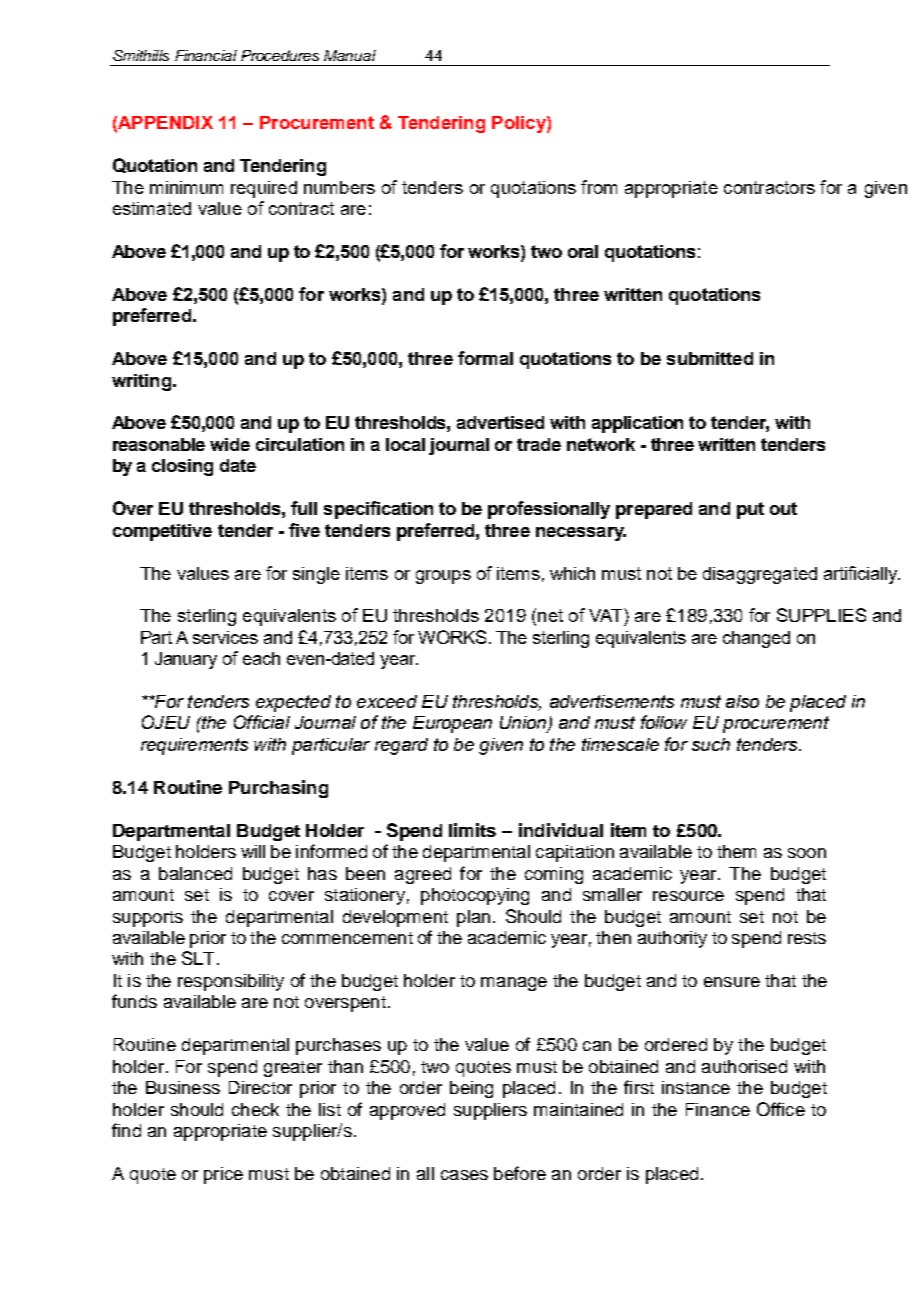  I want to click on professionally, so click(549, 510).
